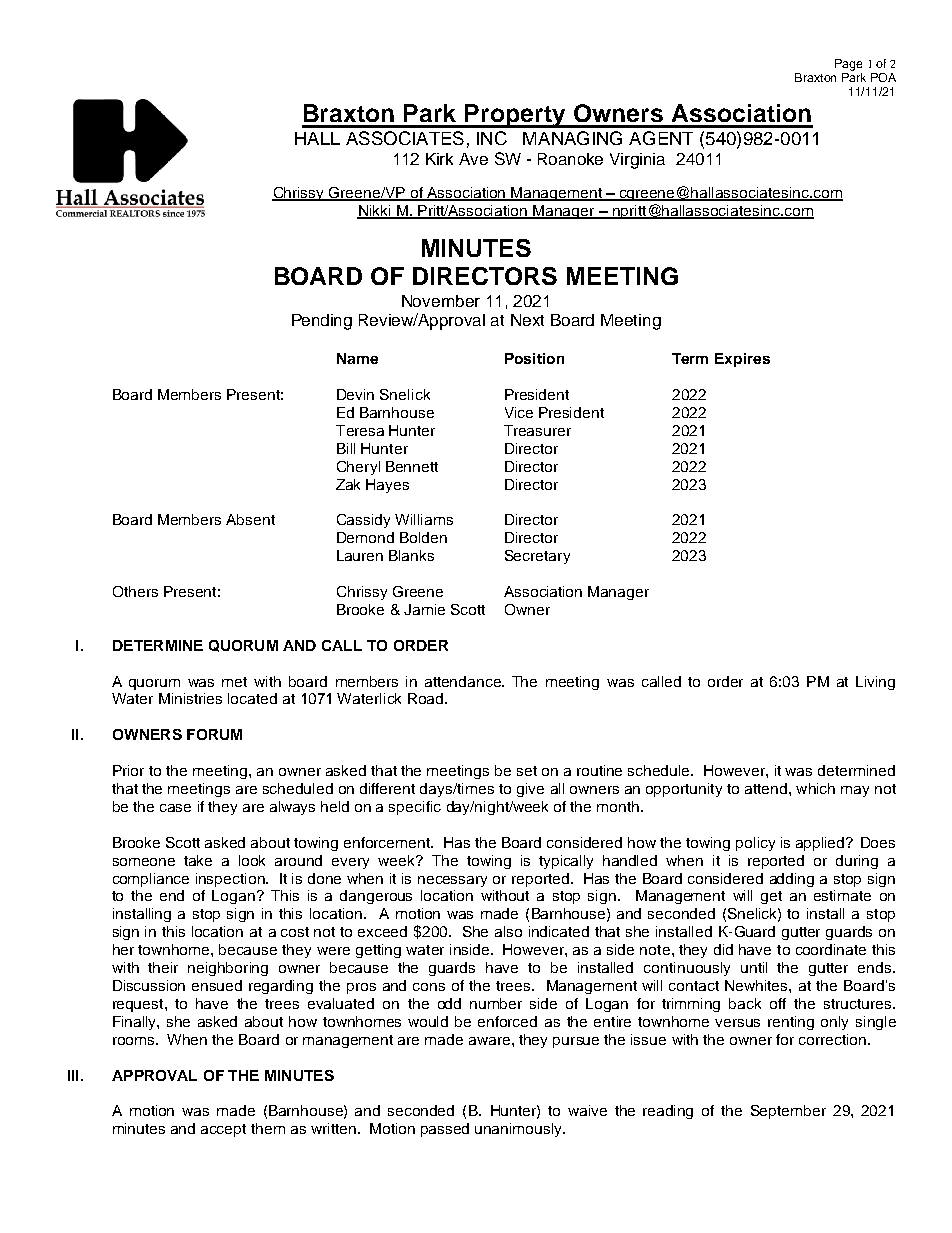 The image size is (952, 1233). Describe the element at coordinates (742, 360) in the image. I see `Expires` at that location.
